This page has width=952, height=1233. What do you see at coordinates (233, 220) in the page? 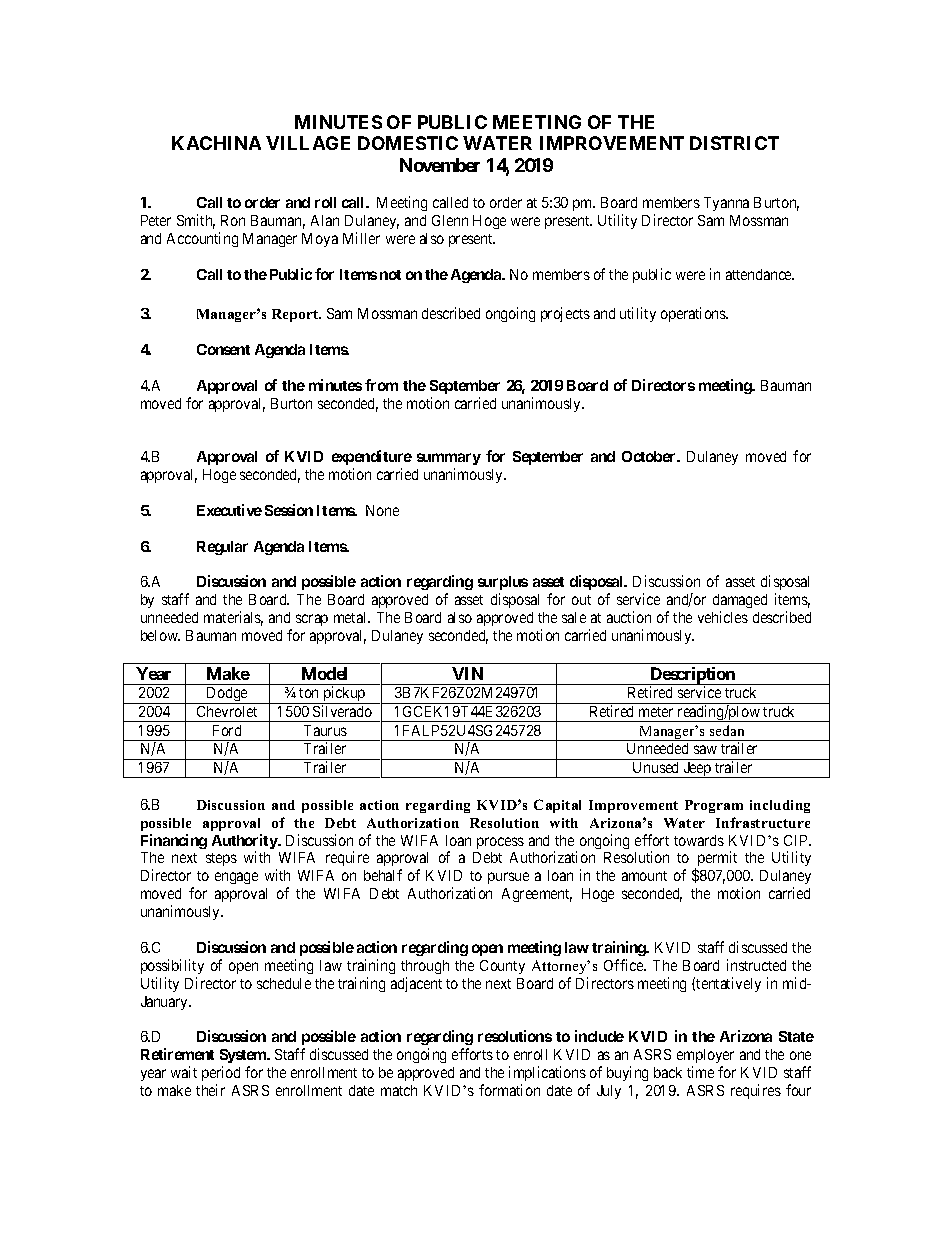
I see `Ron` at bounding box center [233, 220].
